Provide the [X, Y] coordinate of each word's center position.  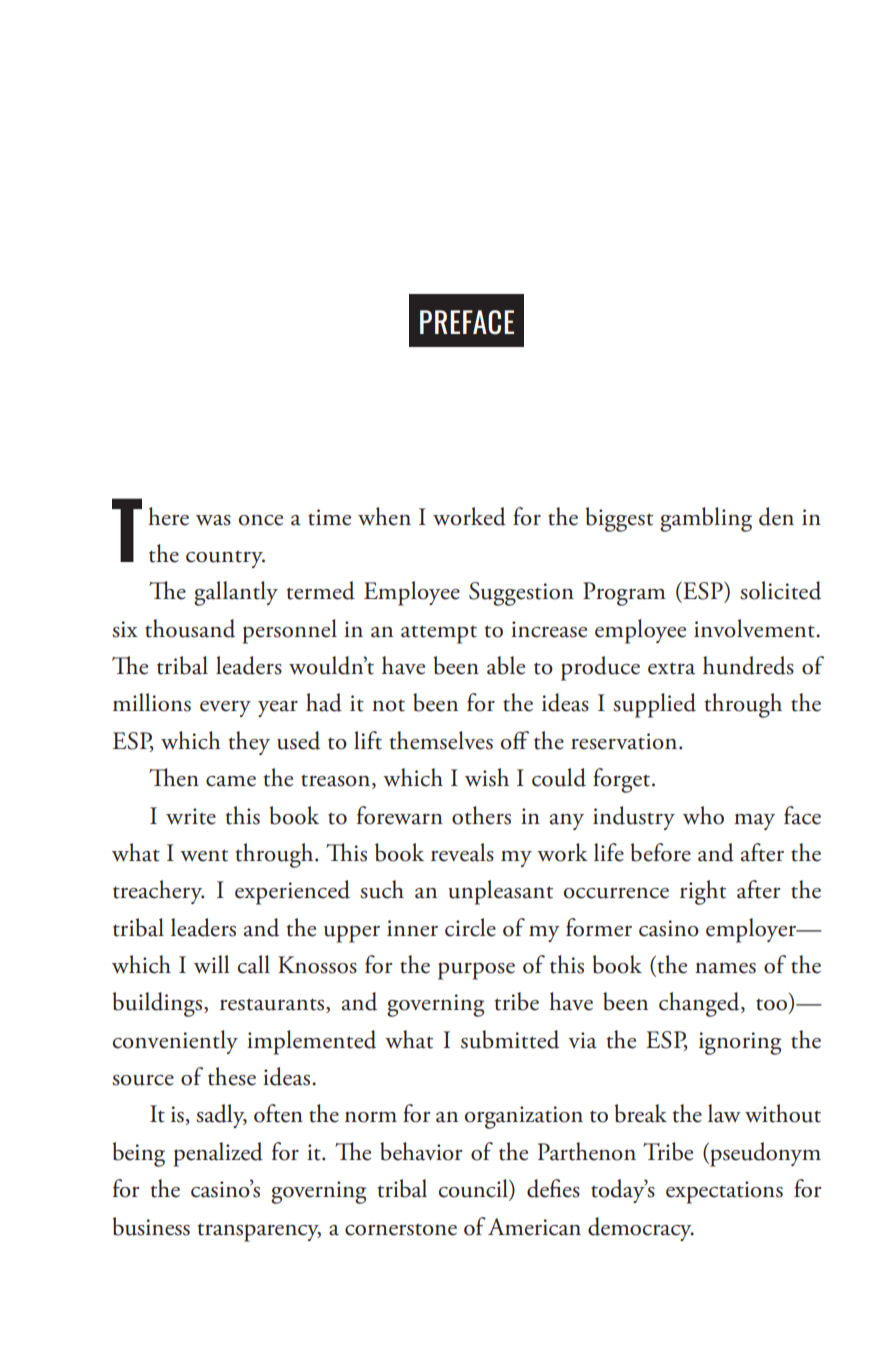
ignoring [740, 1043]
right [703, 892]
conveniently [175, 1042]
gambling [706, 519]
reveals [462, 852]
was [213, 520]
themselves [441, 740]
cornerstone [401, 1230]
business [151, 1226]
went [204, 855]
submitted [510, 1039]
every [225, 708]
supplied [654, 705]
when [384, 516]
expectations [724, 1192]
